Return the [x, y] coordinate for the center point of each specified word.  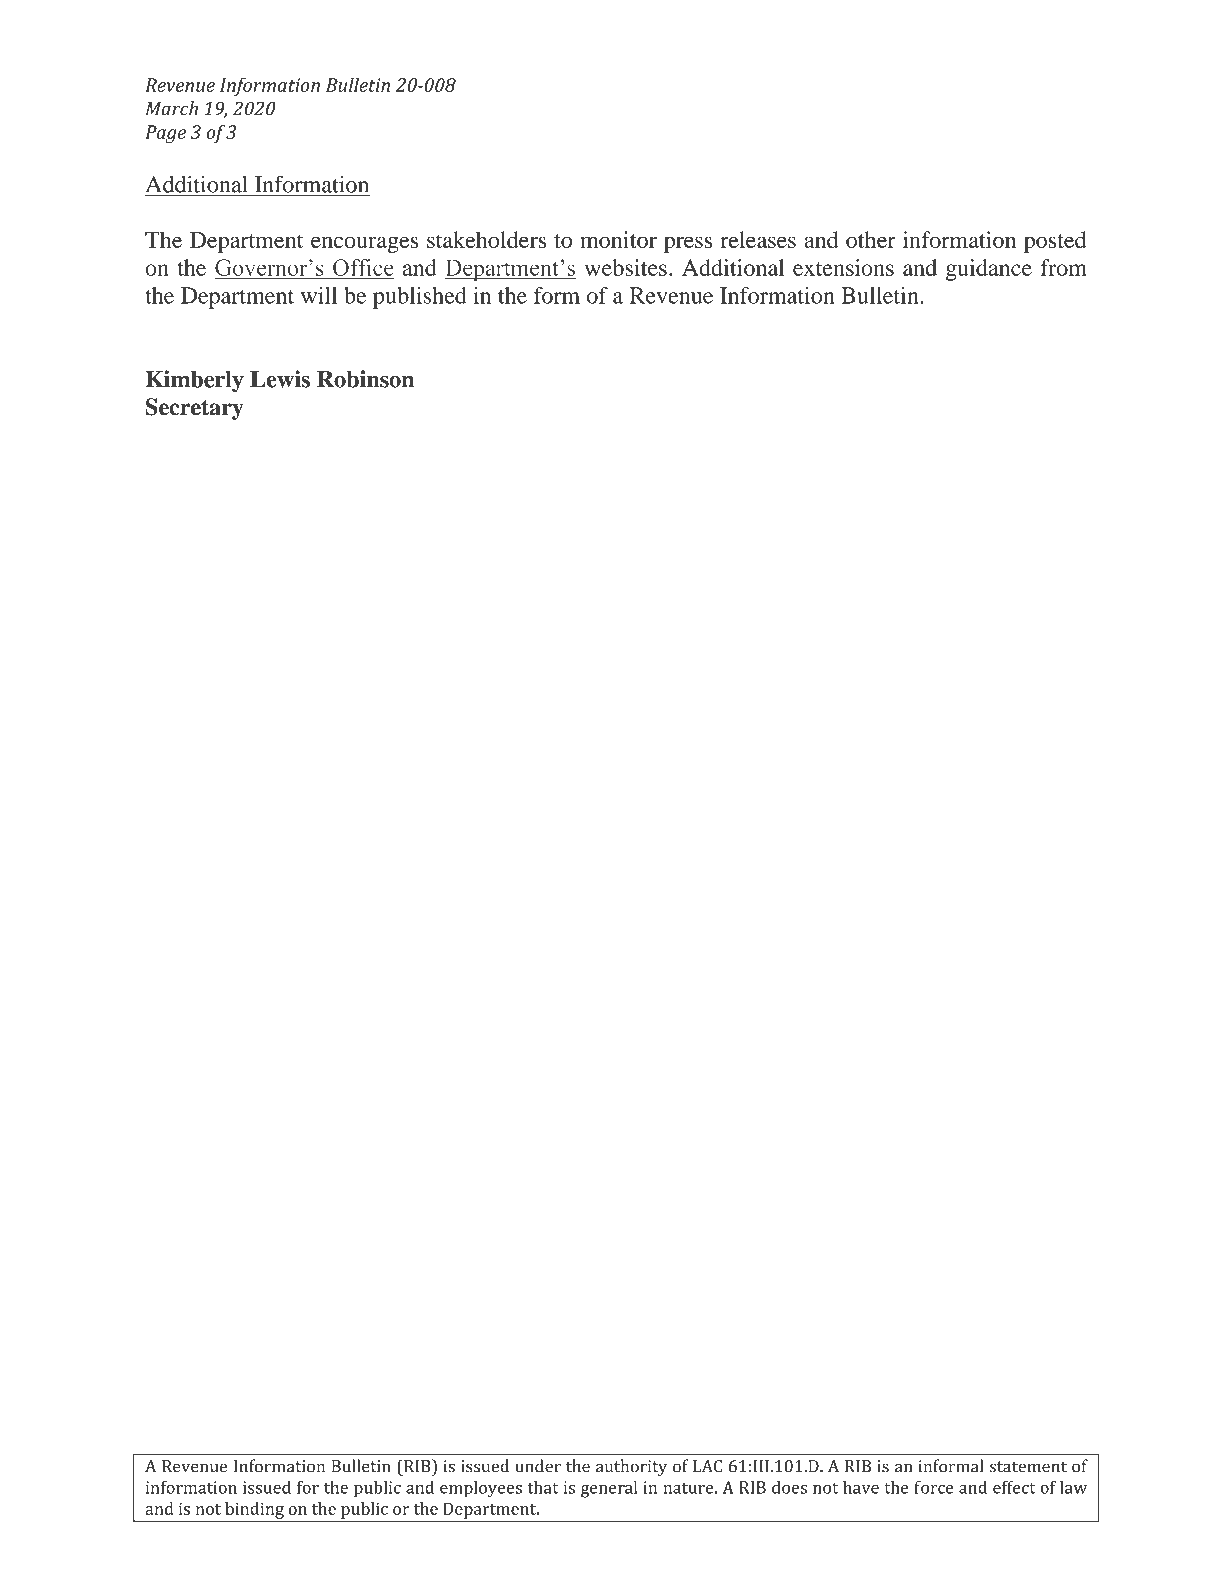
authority [631, 1467]
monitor [618, 239]
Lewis [280, 379]
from [1063, 267]
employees [481, 1489]
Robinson [365, 379]
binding [254, 1511]
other [871, 239]
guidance [989, 270]
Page [165, 134]
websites [626, 267]
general [609, 1489]
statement [1028, 1467]
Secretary [195, 409]
